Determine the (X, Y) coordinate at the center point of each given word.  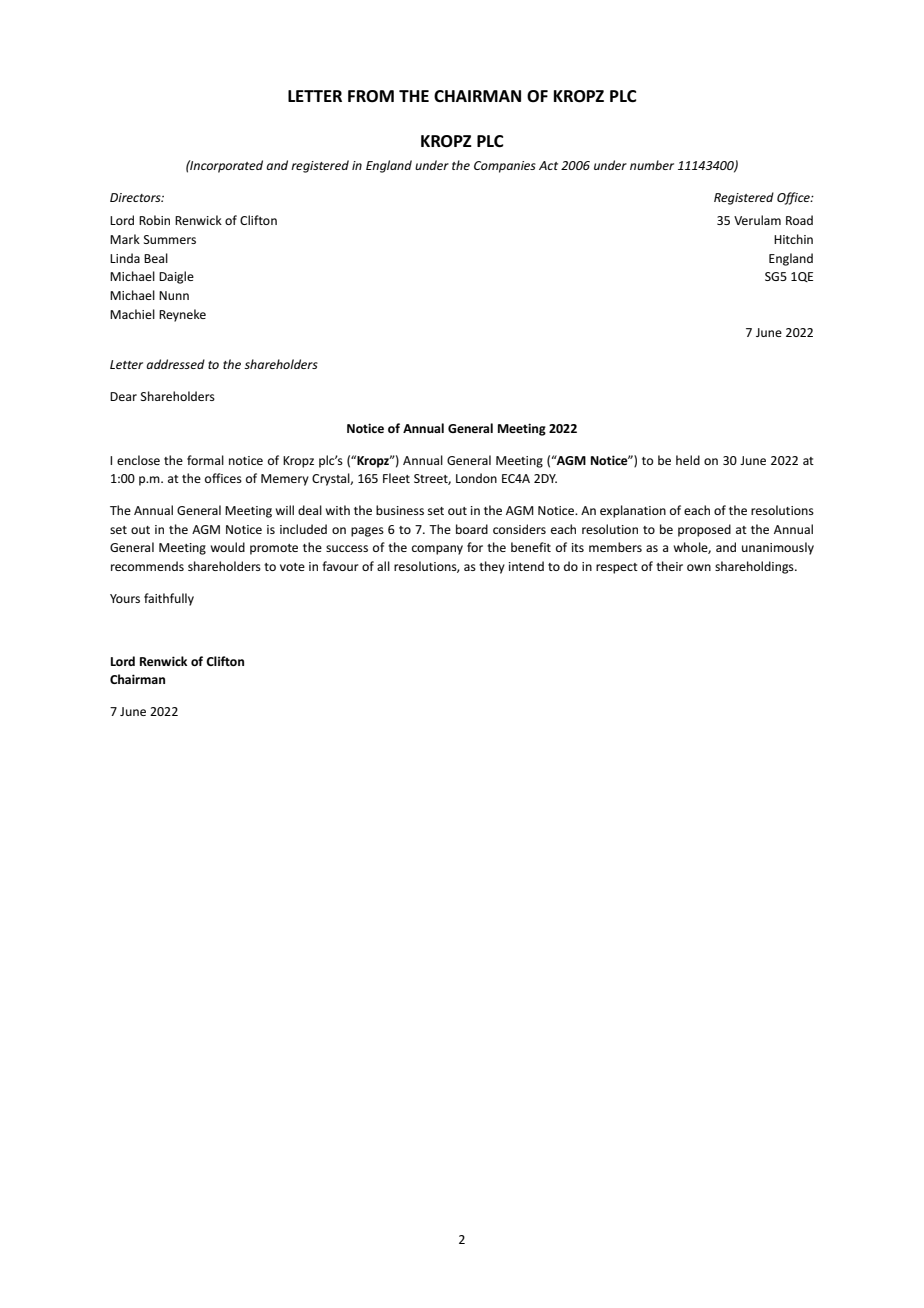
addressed (175, 364)
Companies (505, 167)
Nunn (174, 295)
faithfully (169, 599)
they (492, 567)
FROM (371, 96)
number (652, 165)
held (688, 460)
